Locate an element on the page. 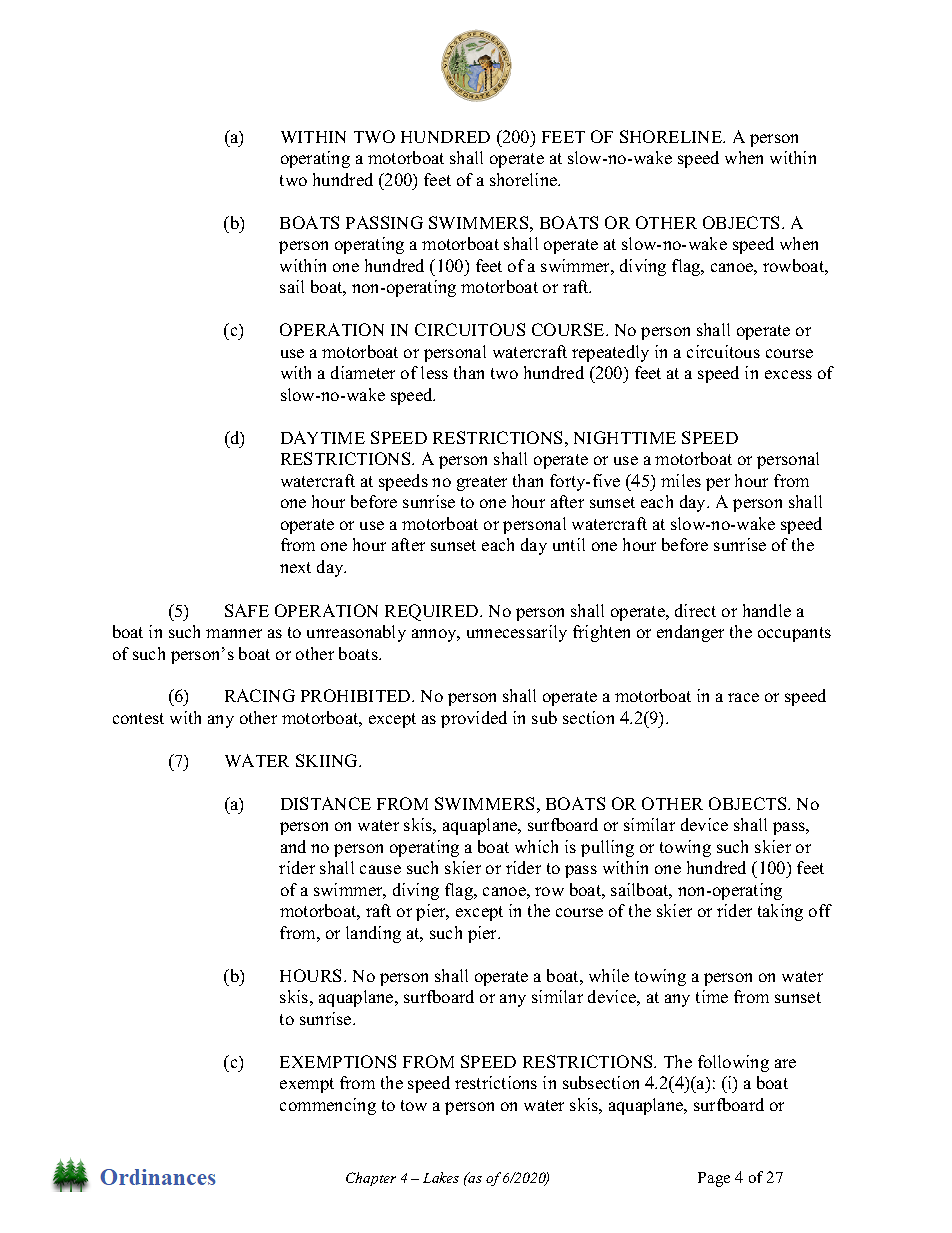  landing is located at coordinates (373, 934).
